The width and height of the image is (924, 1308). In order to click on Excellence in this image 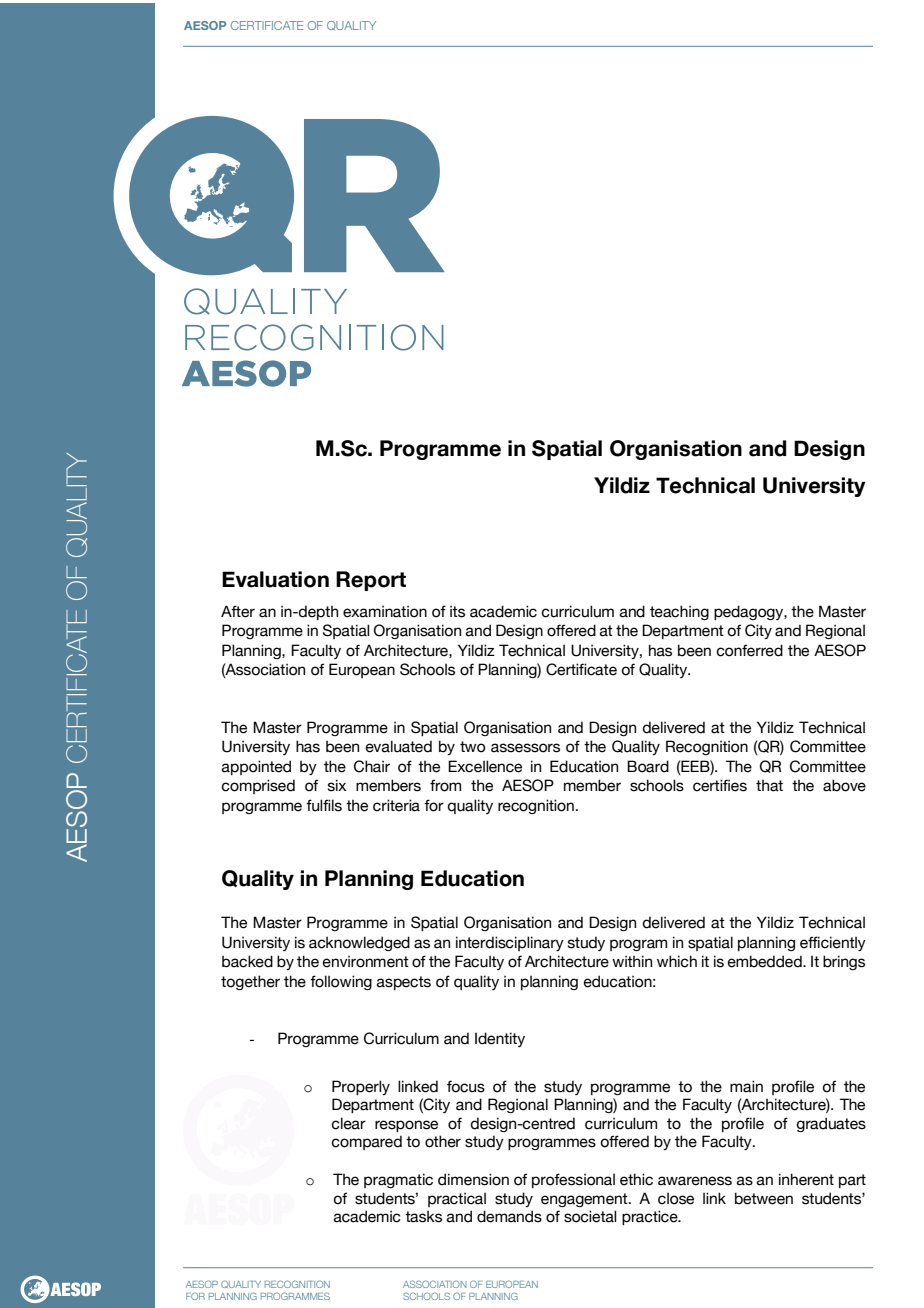, I will do `click(485, 766)`.
